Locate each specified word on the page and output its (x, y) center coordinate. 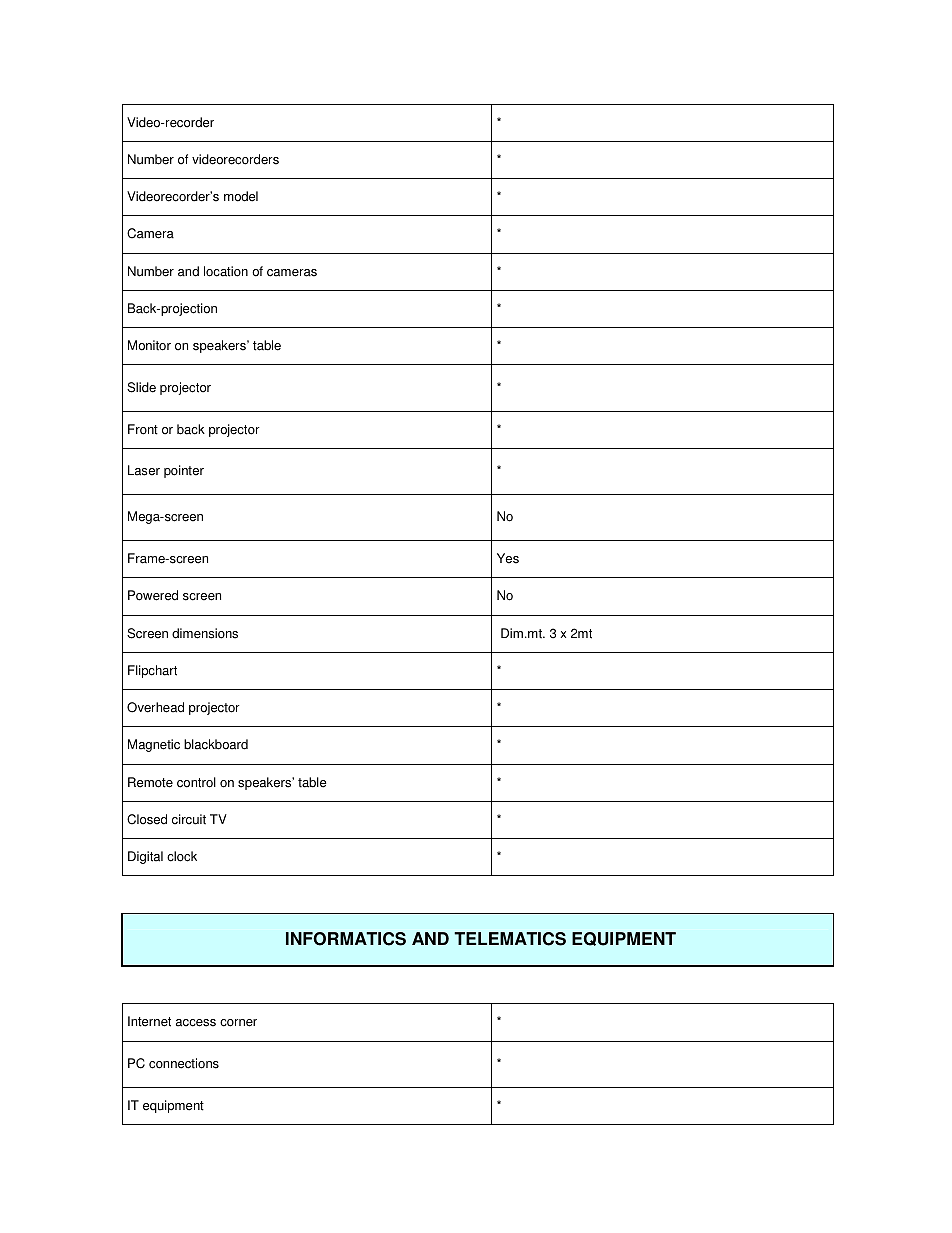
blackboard (216, 744)
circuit (189, 819)
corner (238, 1023)
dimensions (205, 633)
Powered (153, 595)
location (226, 271)
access (196, 1023)
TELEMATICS (510, 939)
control (196, 782)
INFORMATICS (346, 939)
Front (143, 429)
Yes (508, 558)
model (241, 196)
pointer (184, 471)
